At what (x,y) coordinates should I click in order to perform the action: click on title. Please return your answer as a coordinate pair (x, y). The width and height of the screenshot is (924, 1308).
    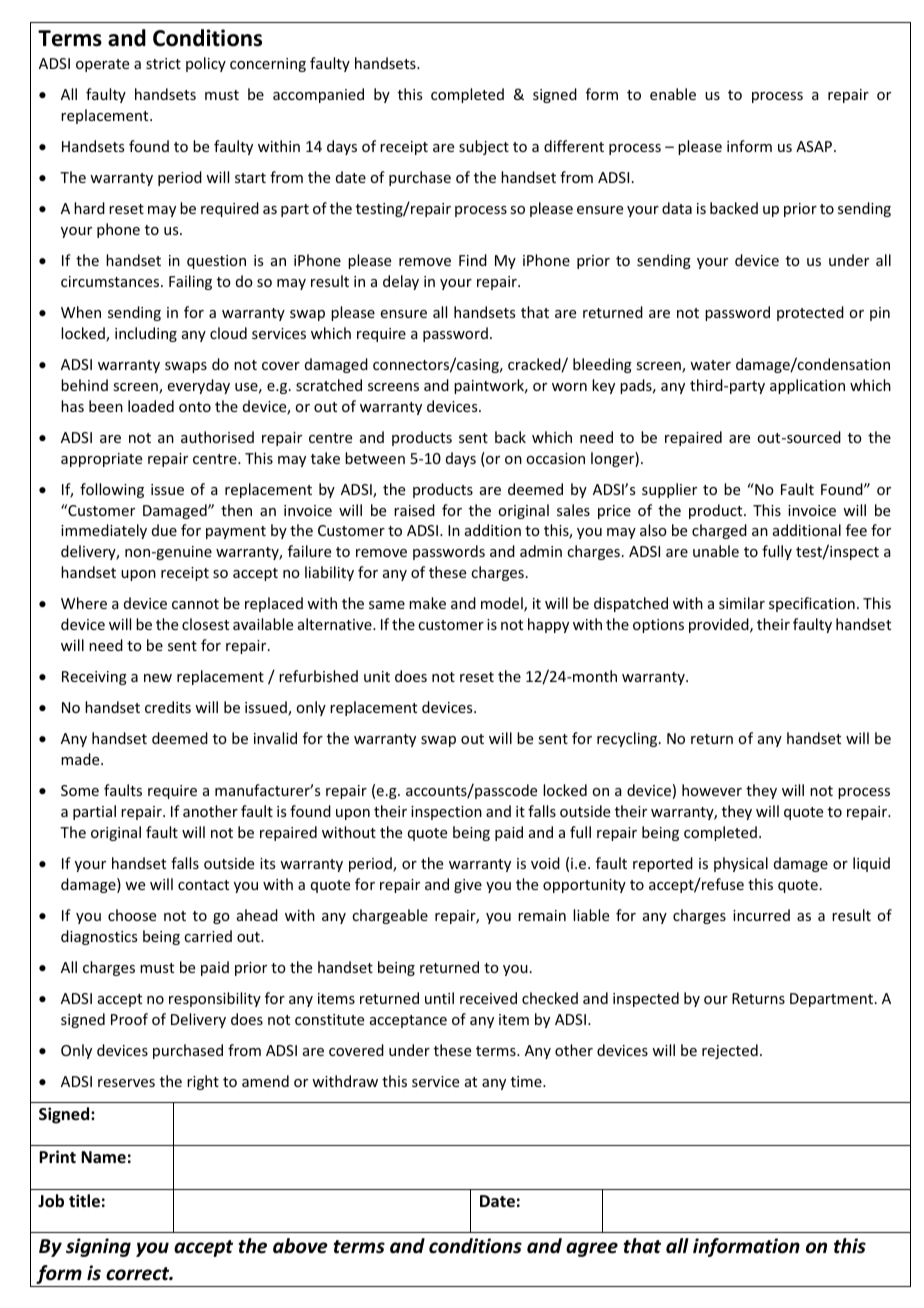
    Looking at the image, I should click on (84, 1201).
